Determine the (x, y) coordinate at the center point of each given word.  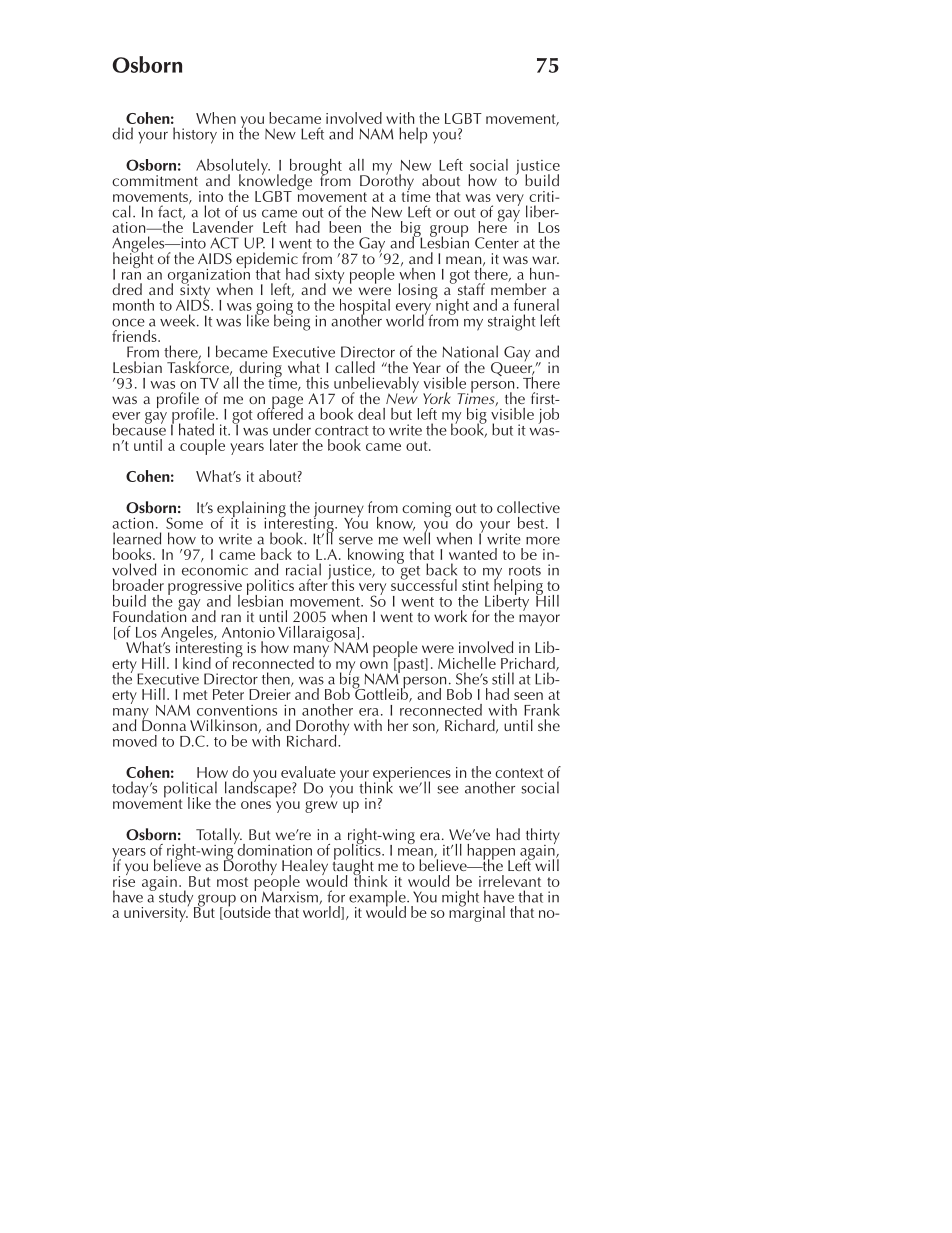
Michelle (467, 663)
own (374, 665)
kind (197, 663)
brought (316, 168)
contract (342, 431)
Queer (513, 369)
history (195, 135)
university (156, 914)
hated (196, 429)
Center (497, 243)
